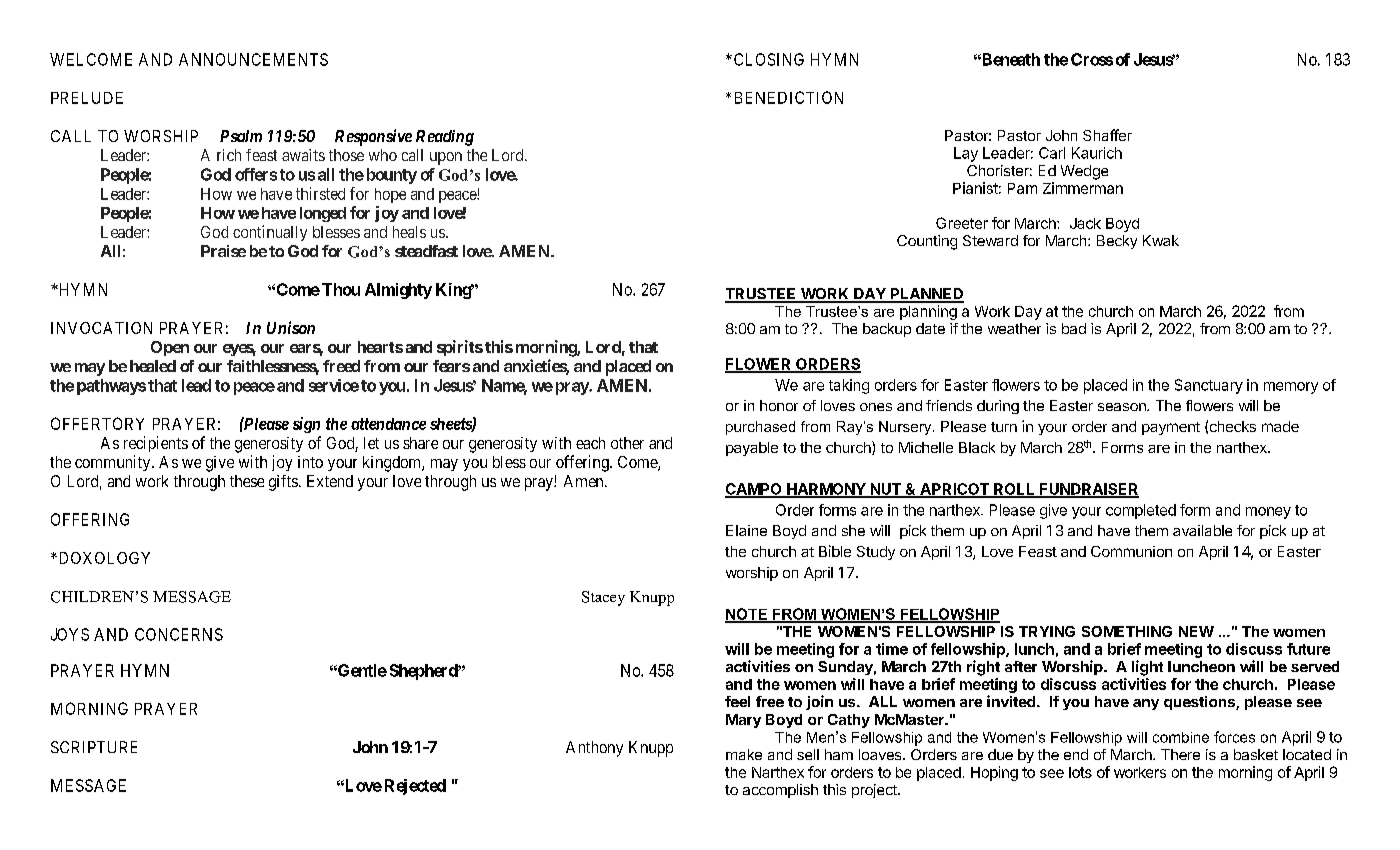  I want to click on payment, so click(1171, 428).
